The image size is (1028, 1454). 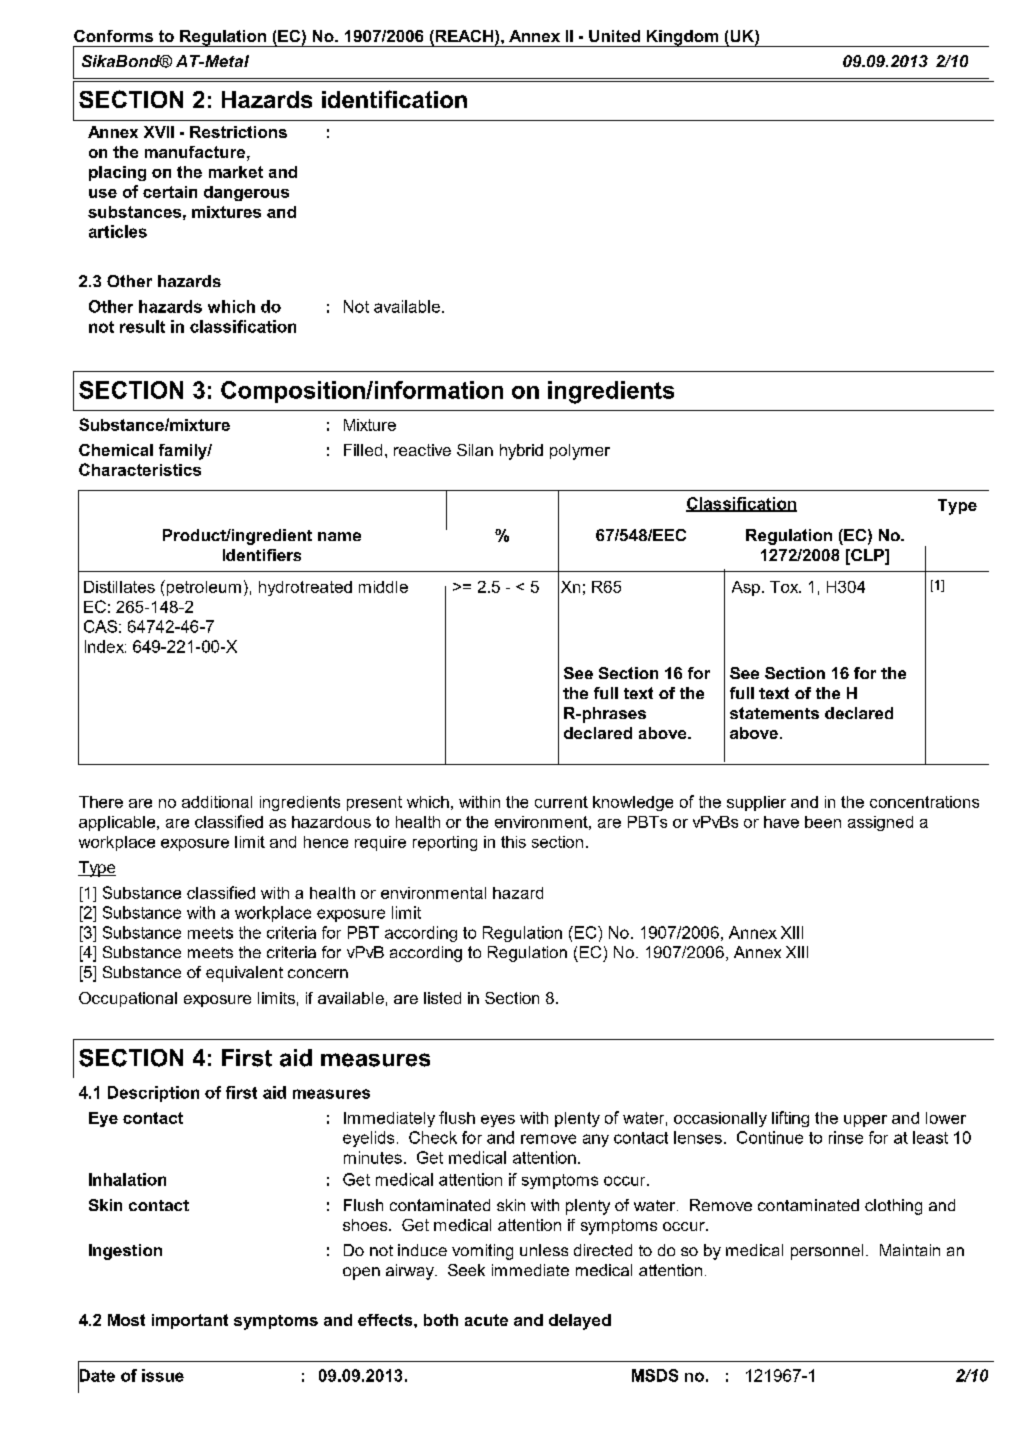 What do you see at coordinates (159, 132) in the page?
I see `XVII` at bounding box center [159, 132].
